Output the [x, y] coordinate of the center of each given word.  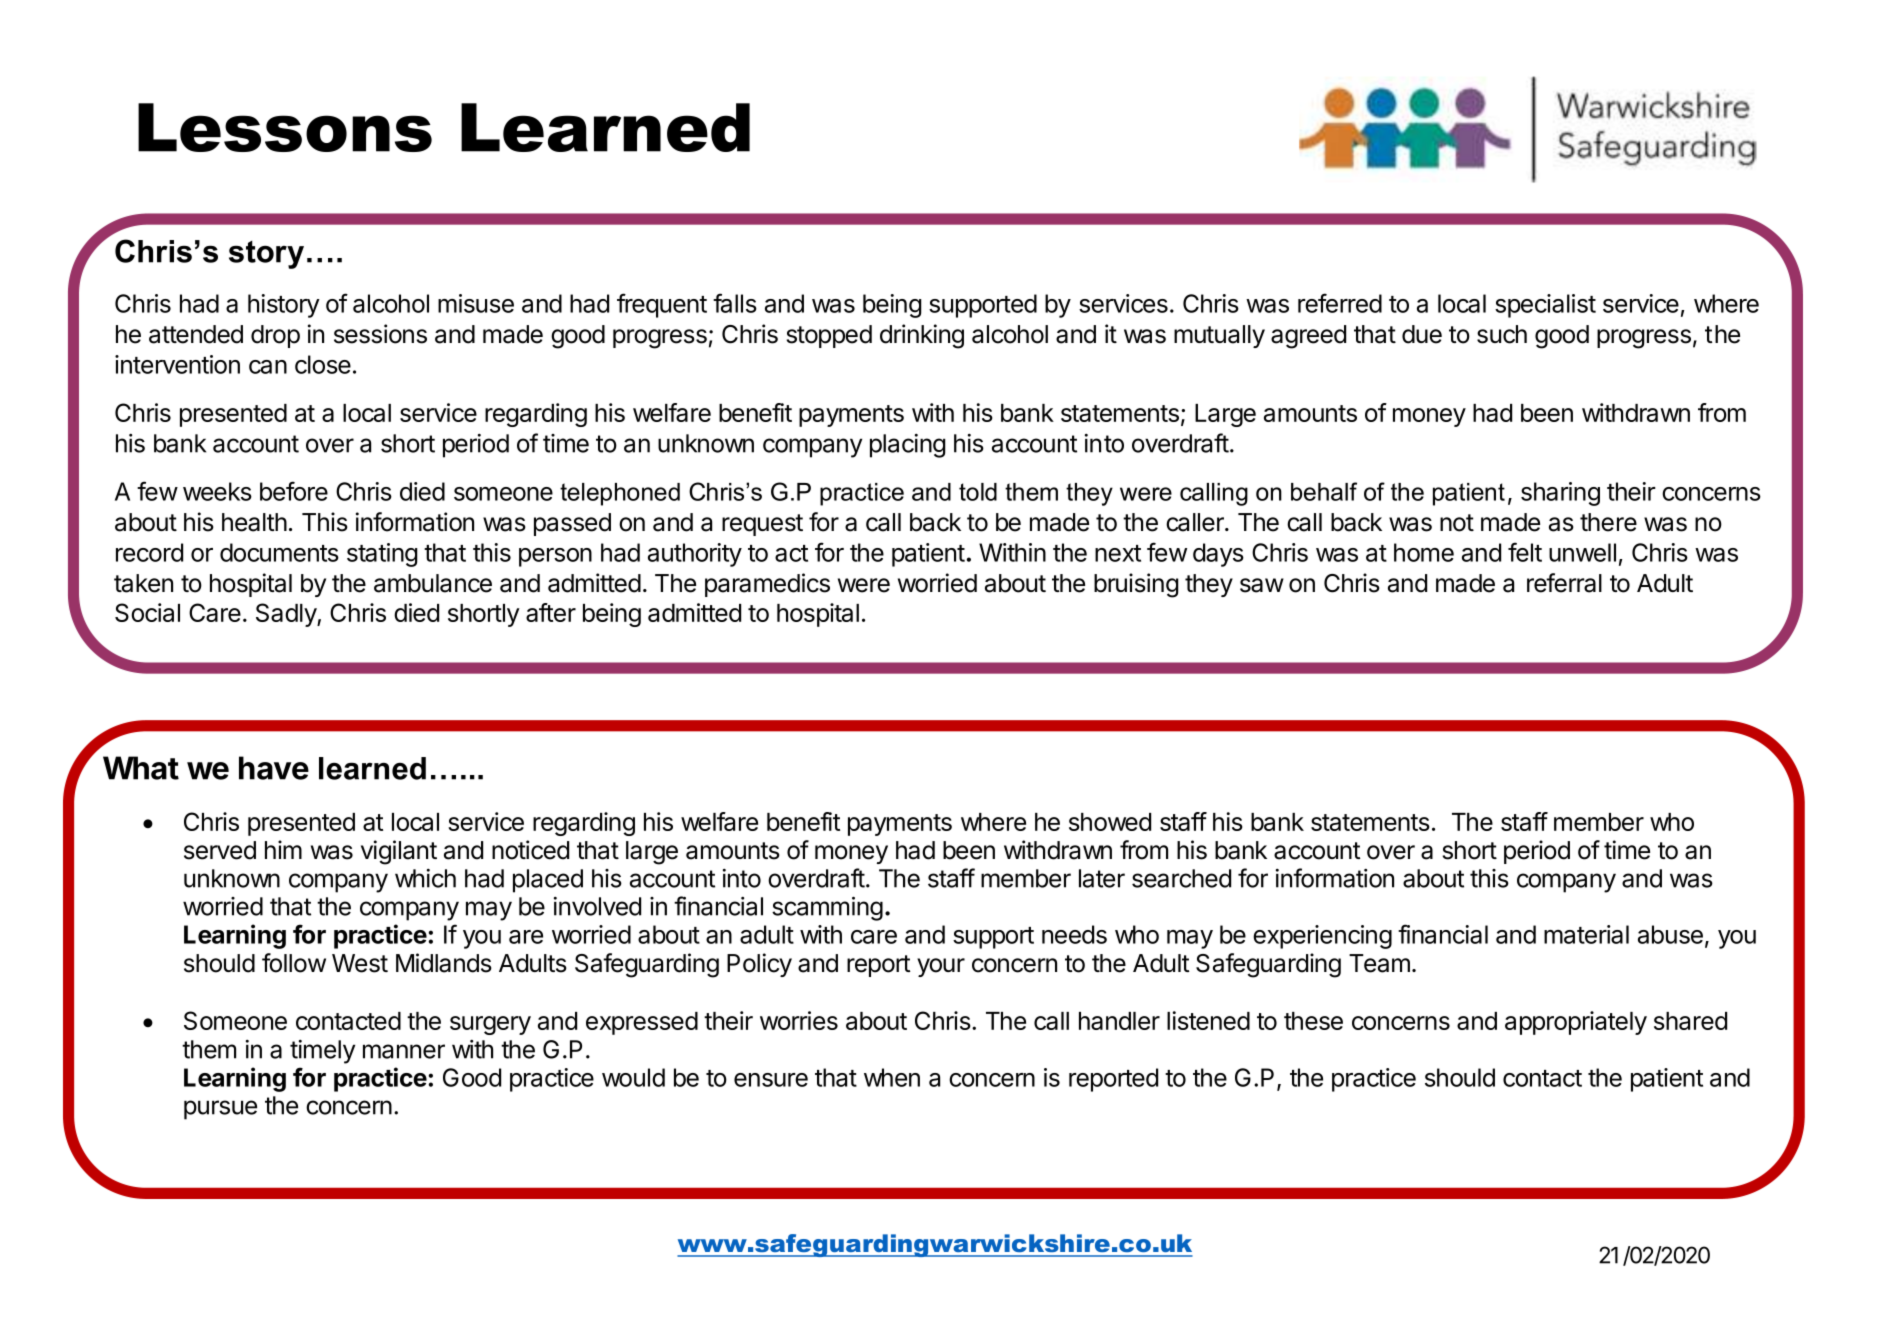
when [892, 1077]
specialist [1545, 306]
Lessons [285, 127]
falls [735, 303]
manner [404, 1051]
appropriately [1576, 1023]
